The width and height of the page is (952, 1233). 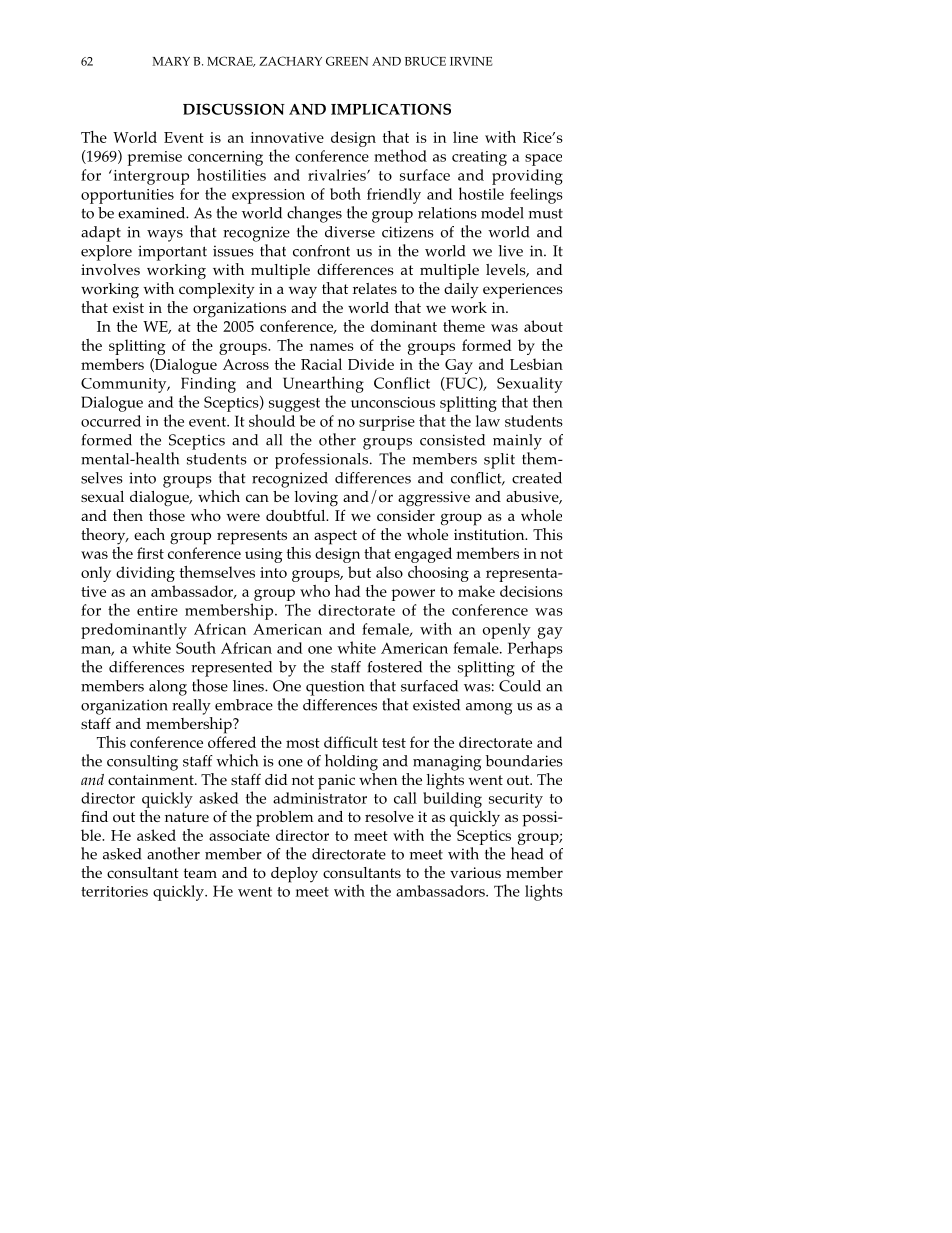 I want to click on mainly, so click(x=517, y=442).
